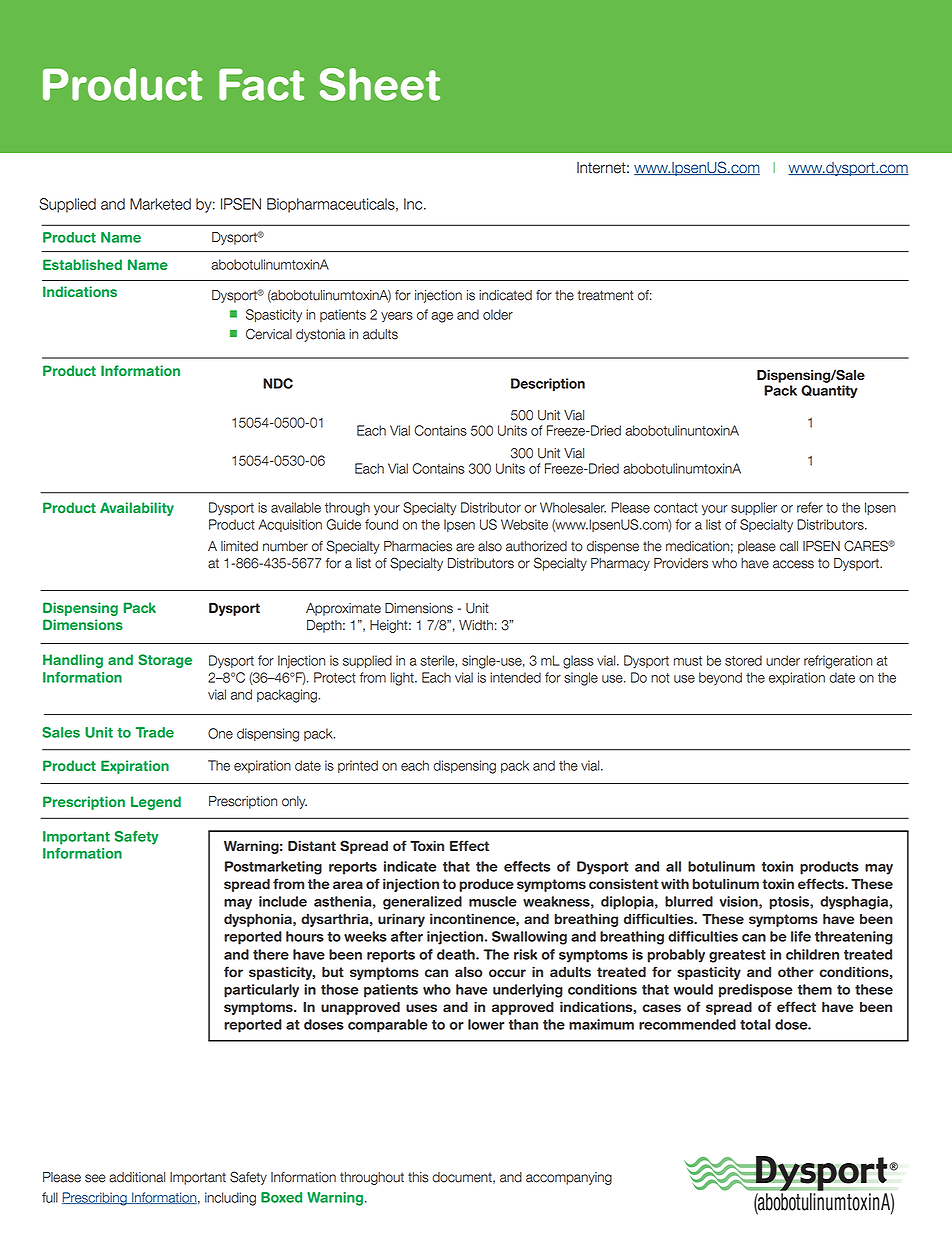 The height and width of the screenshot is (1233, 952). Describe the element at coordinates (261, 84) in the screenshot. I see `Fact` at that location.
